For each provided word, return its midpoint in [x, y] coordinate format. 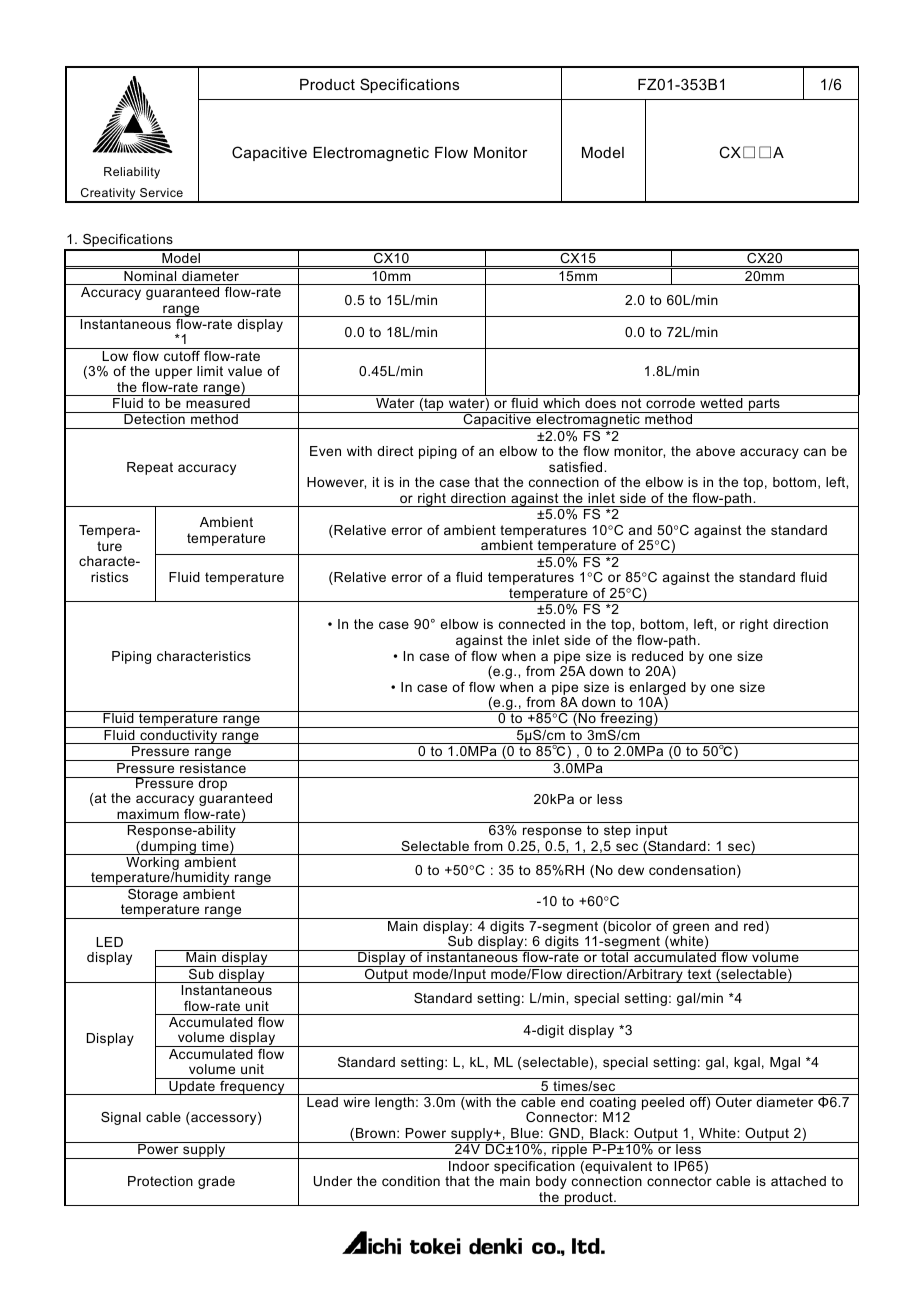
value [245, 371]
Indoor [469, 1166]
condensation [693, 871]
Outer [734, 1102]
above [715, 451]
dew [631, 870]
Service [161, 192]
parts [764, 405]
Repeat [150, 468]
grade [216, 1182]
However [336, 483]
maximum [148, 814]
